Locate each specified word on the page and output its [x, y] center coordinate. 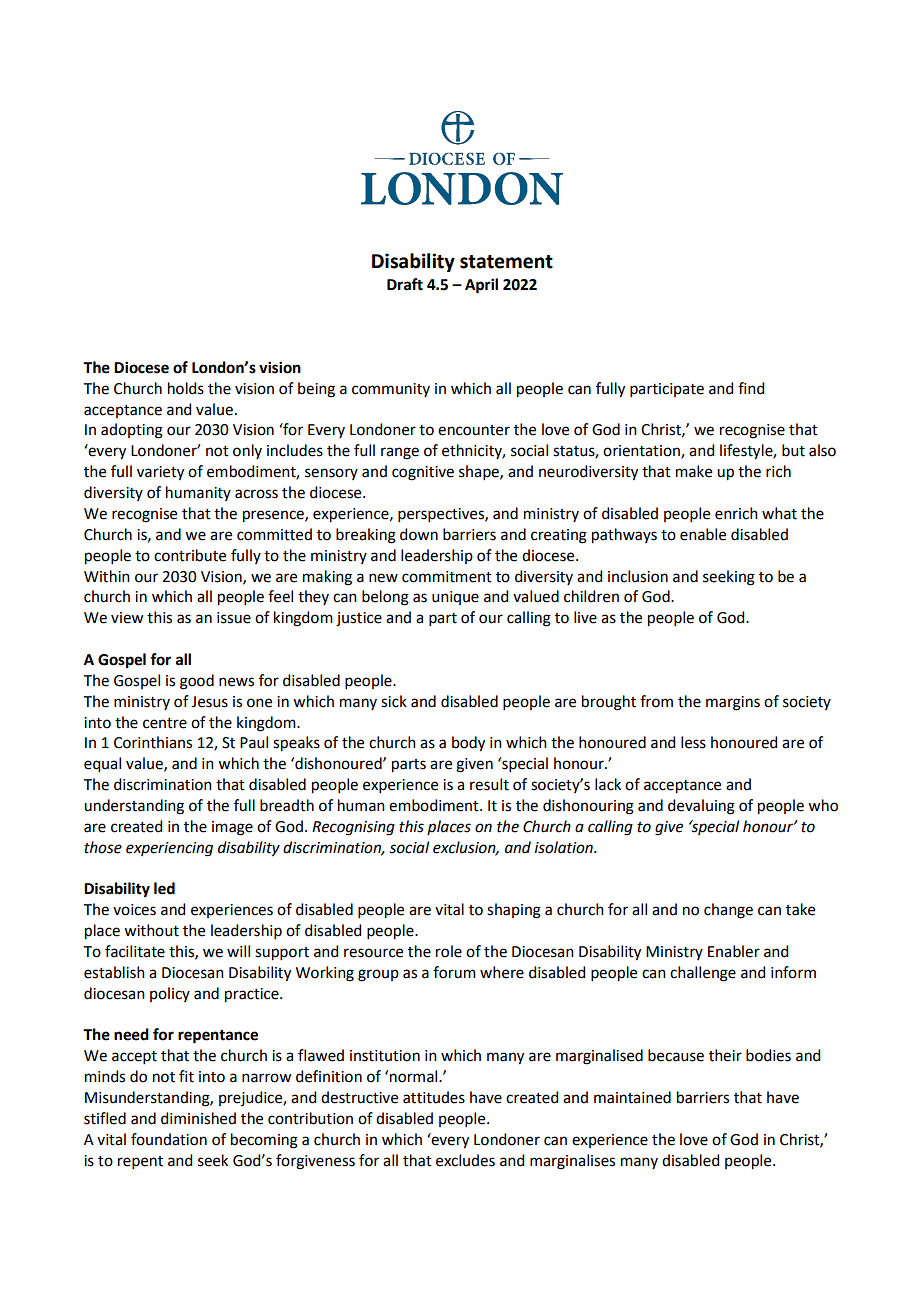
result [489, 784]
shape [480, 472]
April [481, 286]
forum [454, 972]
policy [170, 994]
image [232, 828]
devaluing [701, 807]
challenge [703, 974]
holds [186, 388]
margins [733, 703]
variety [160, 473]
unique [455, 598]
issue [234, 618]
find [751, 388]
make [694, 471]
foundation [169, 1139]
